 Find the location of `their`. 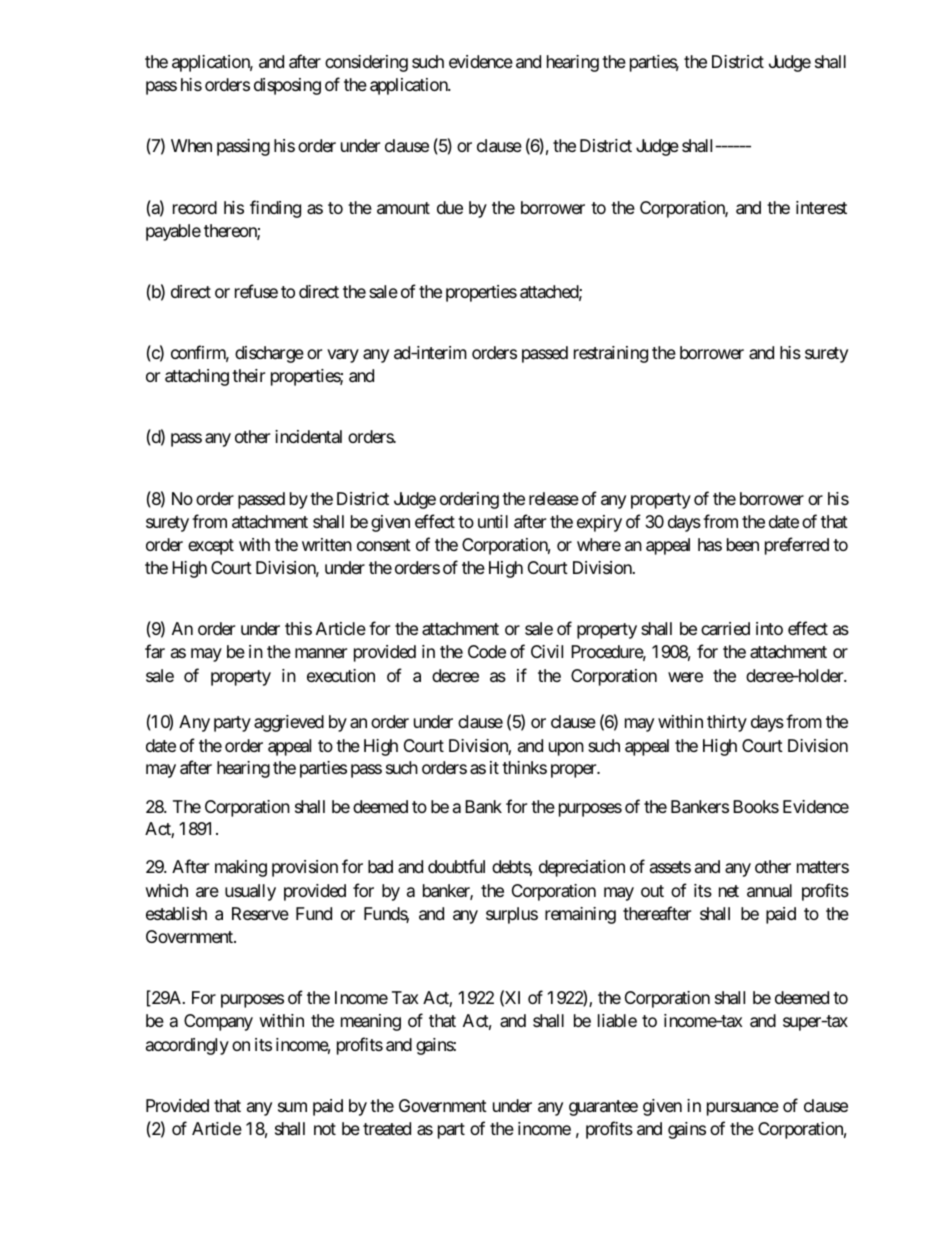

their is located at coordinates (248, 375).
